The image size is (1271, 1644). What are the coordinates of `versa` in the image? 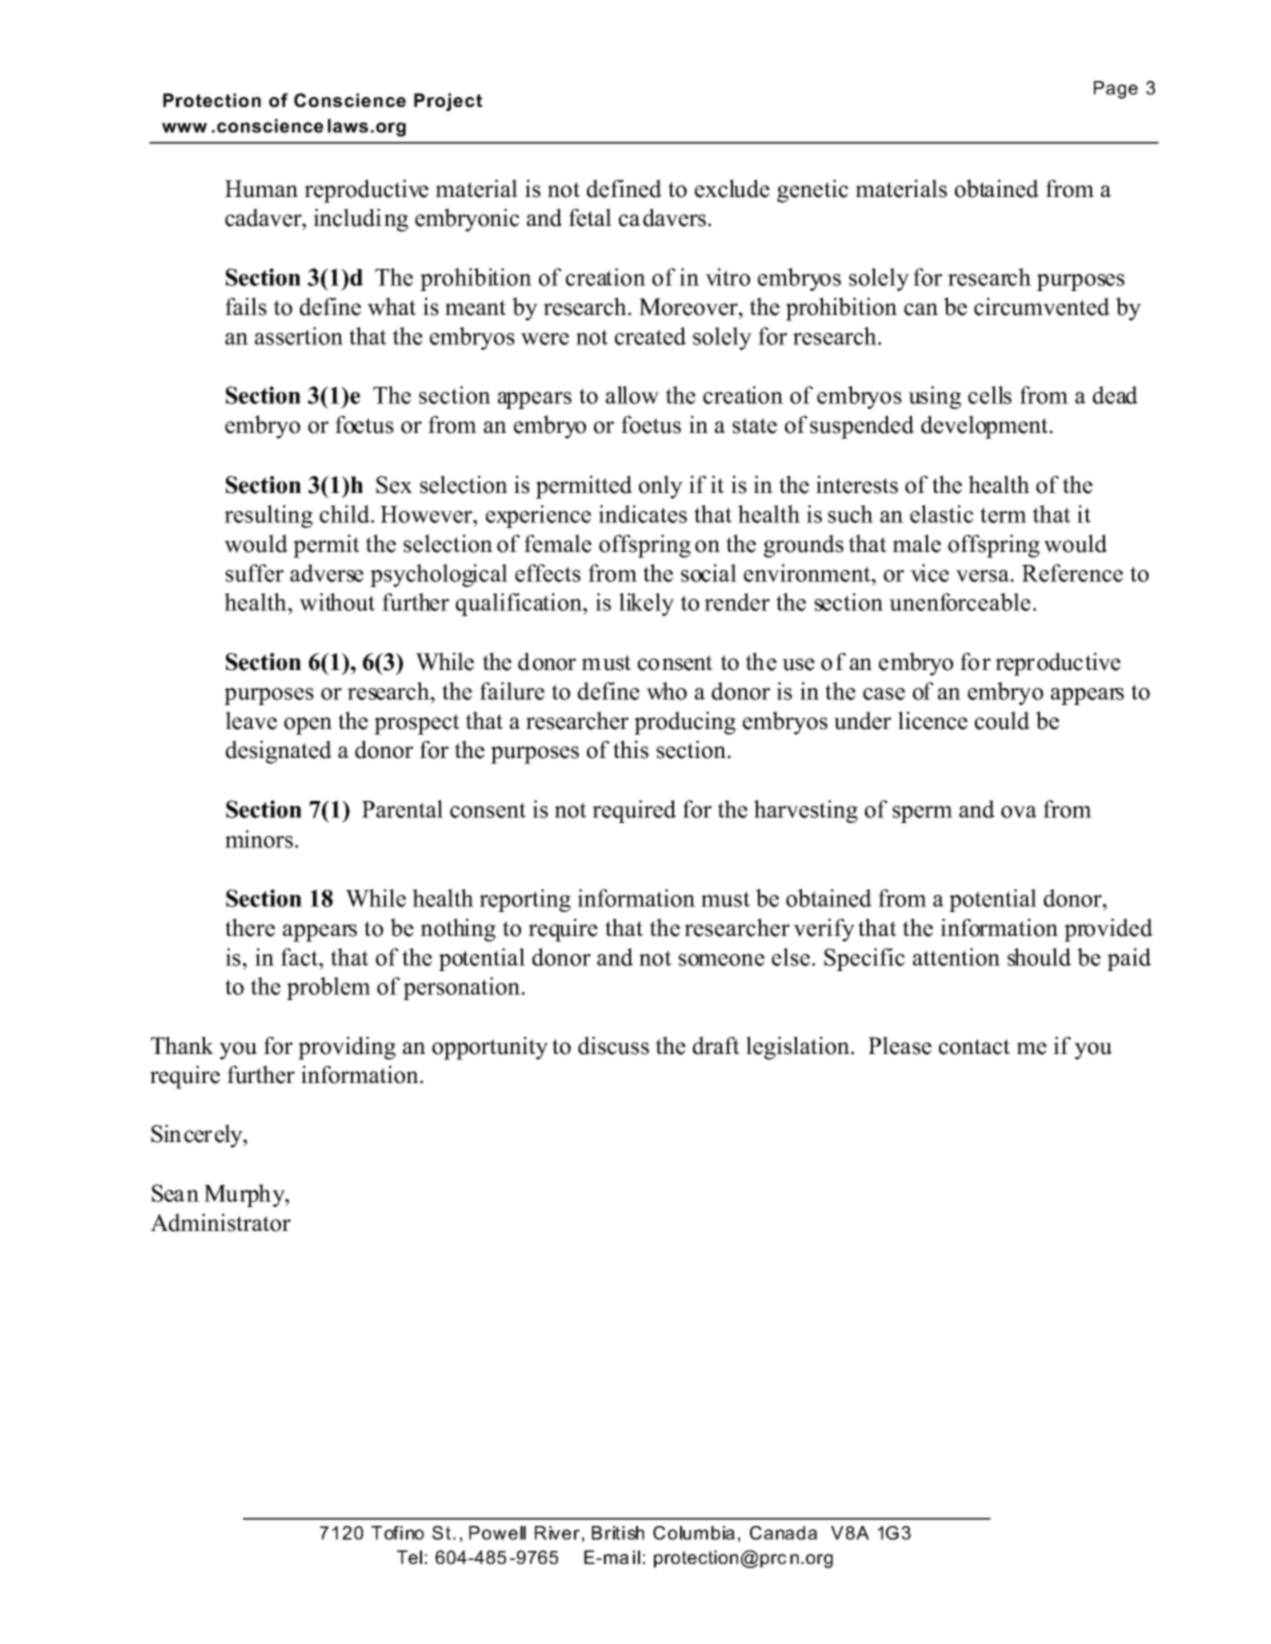 It's located at (982, 576).
